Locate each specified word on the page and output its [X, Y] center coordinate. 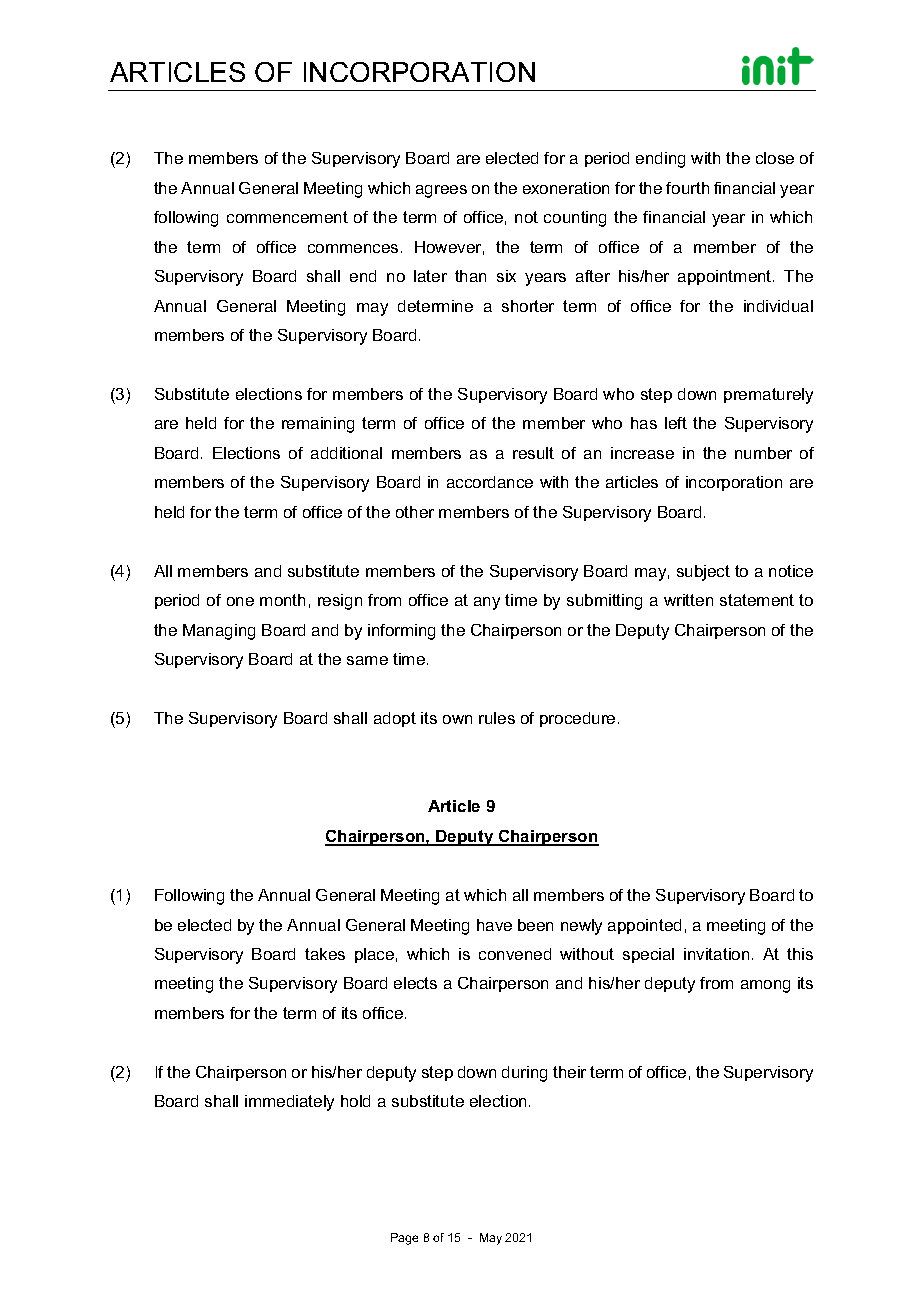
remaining [318, 425]
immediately [289, 1103]
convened [515, 954]
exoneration [566, 188]
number [763, 453]
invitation [716, 954]
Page [404, 1239]
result [533, 453]
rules [497, 718]
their [569, 1072]
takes [325, 954]
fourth [687, 188]
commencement [287, 217]
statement [757, 600]
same [367, 660]
